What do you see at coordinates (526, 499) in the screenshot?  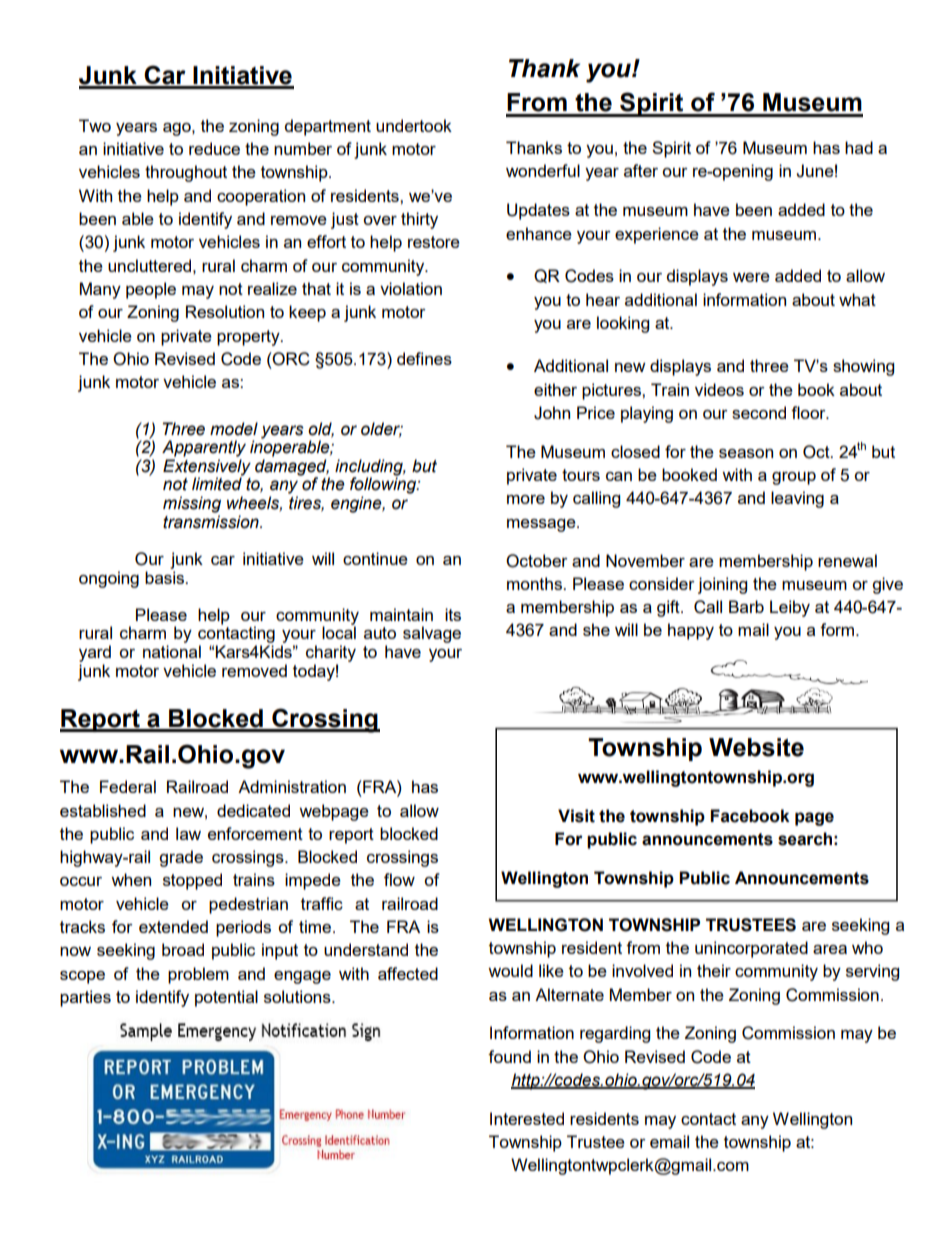 I see `more` at bounding box center [526, 499].
